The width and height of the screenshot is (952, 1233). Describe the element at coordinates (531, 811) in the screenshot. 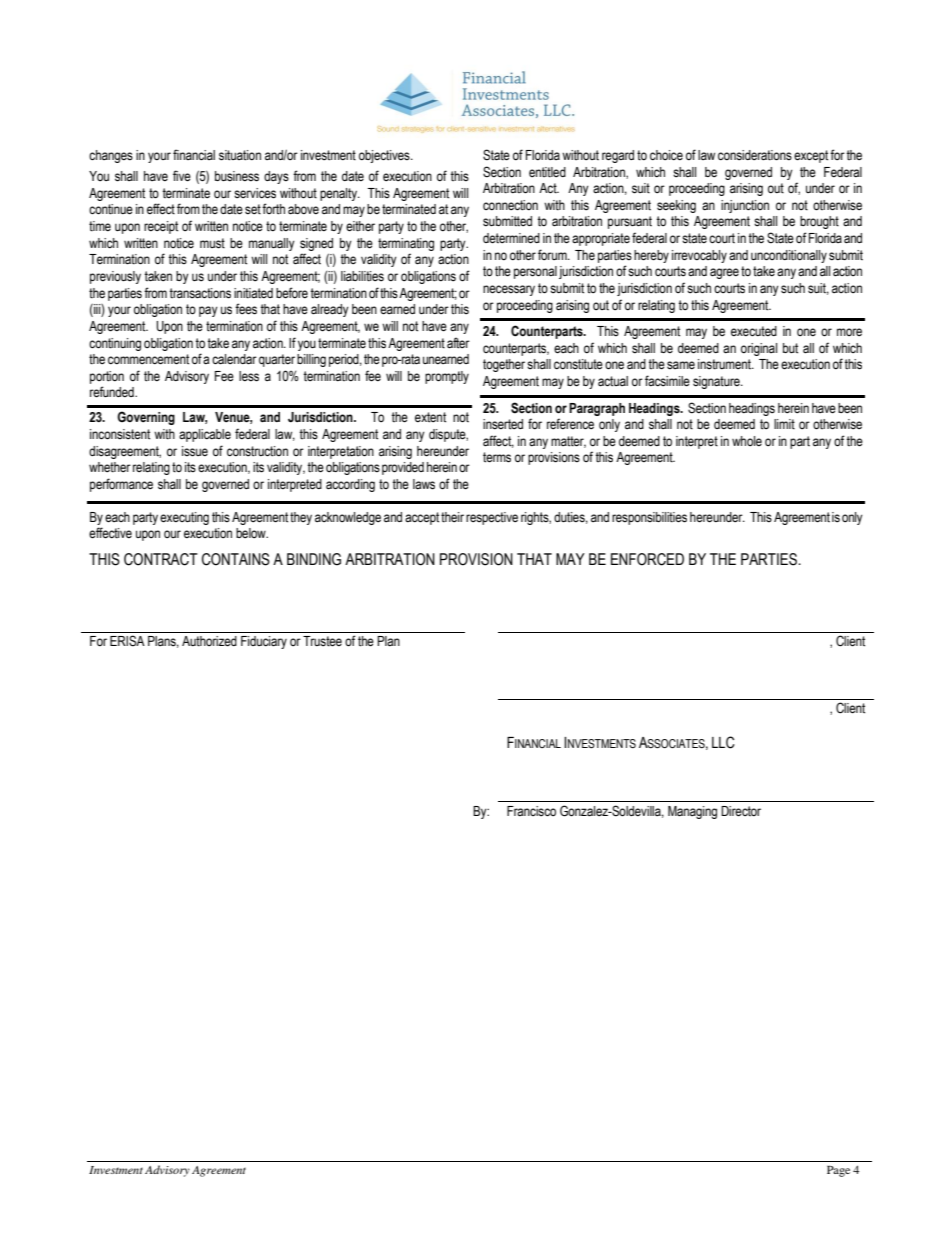

I see `Francisco` at that location.
